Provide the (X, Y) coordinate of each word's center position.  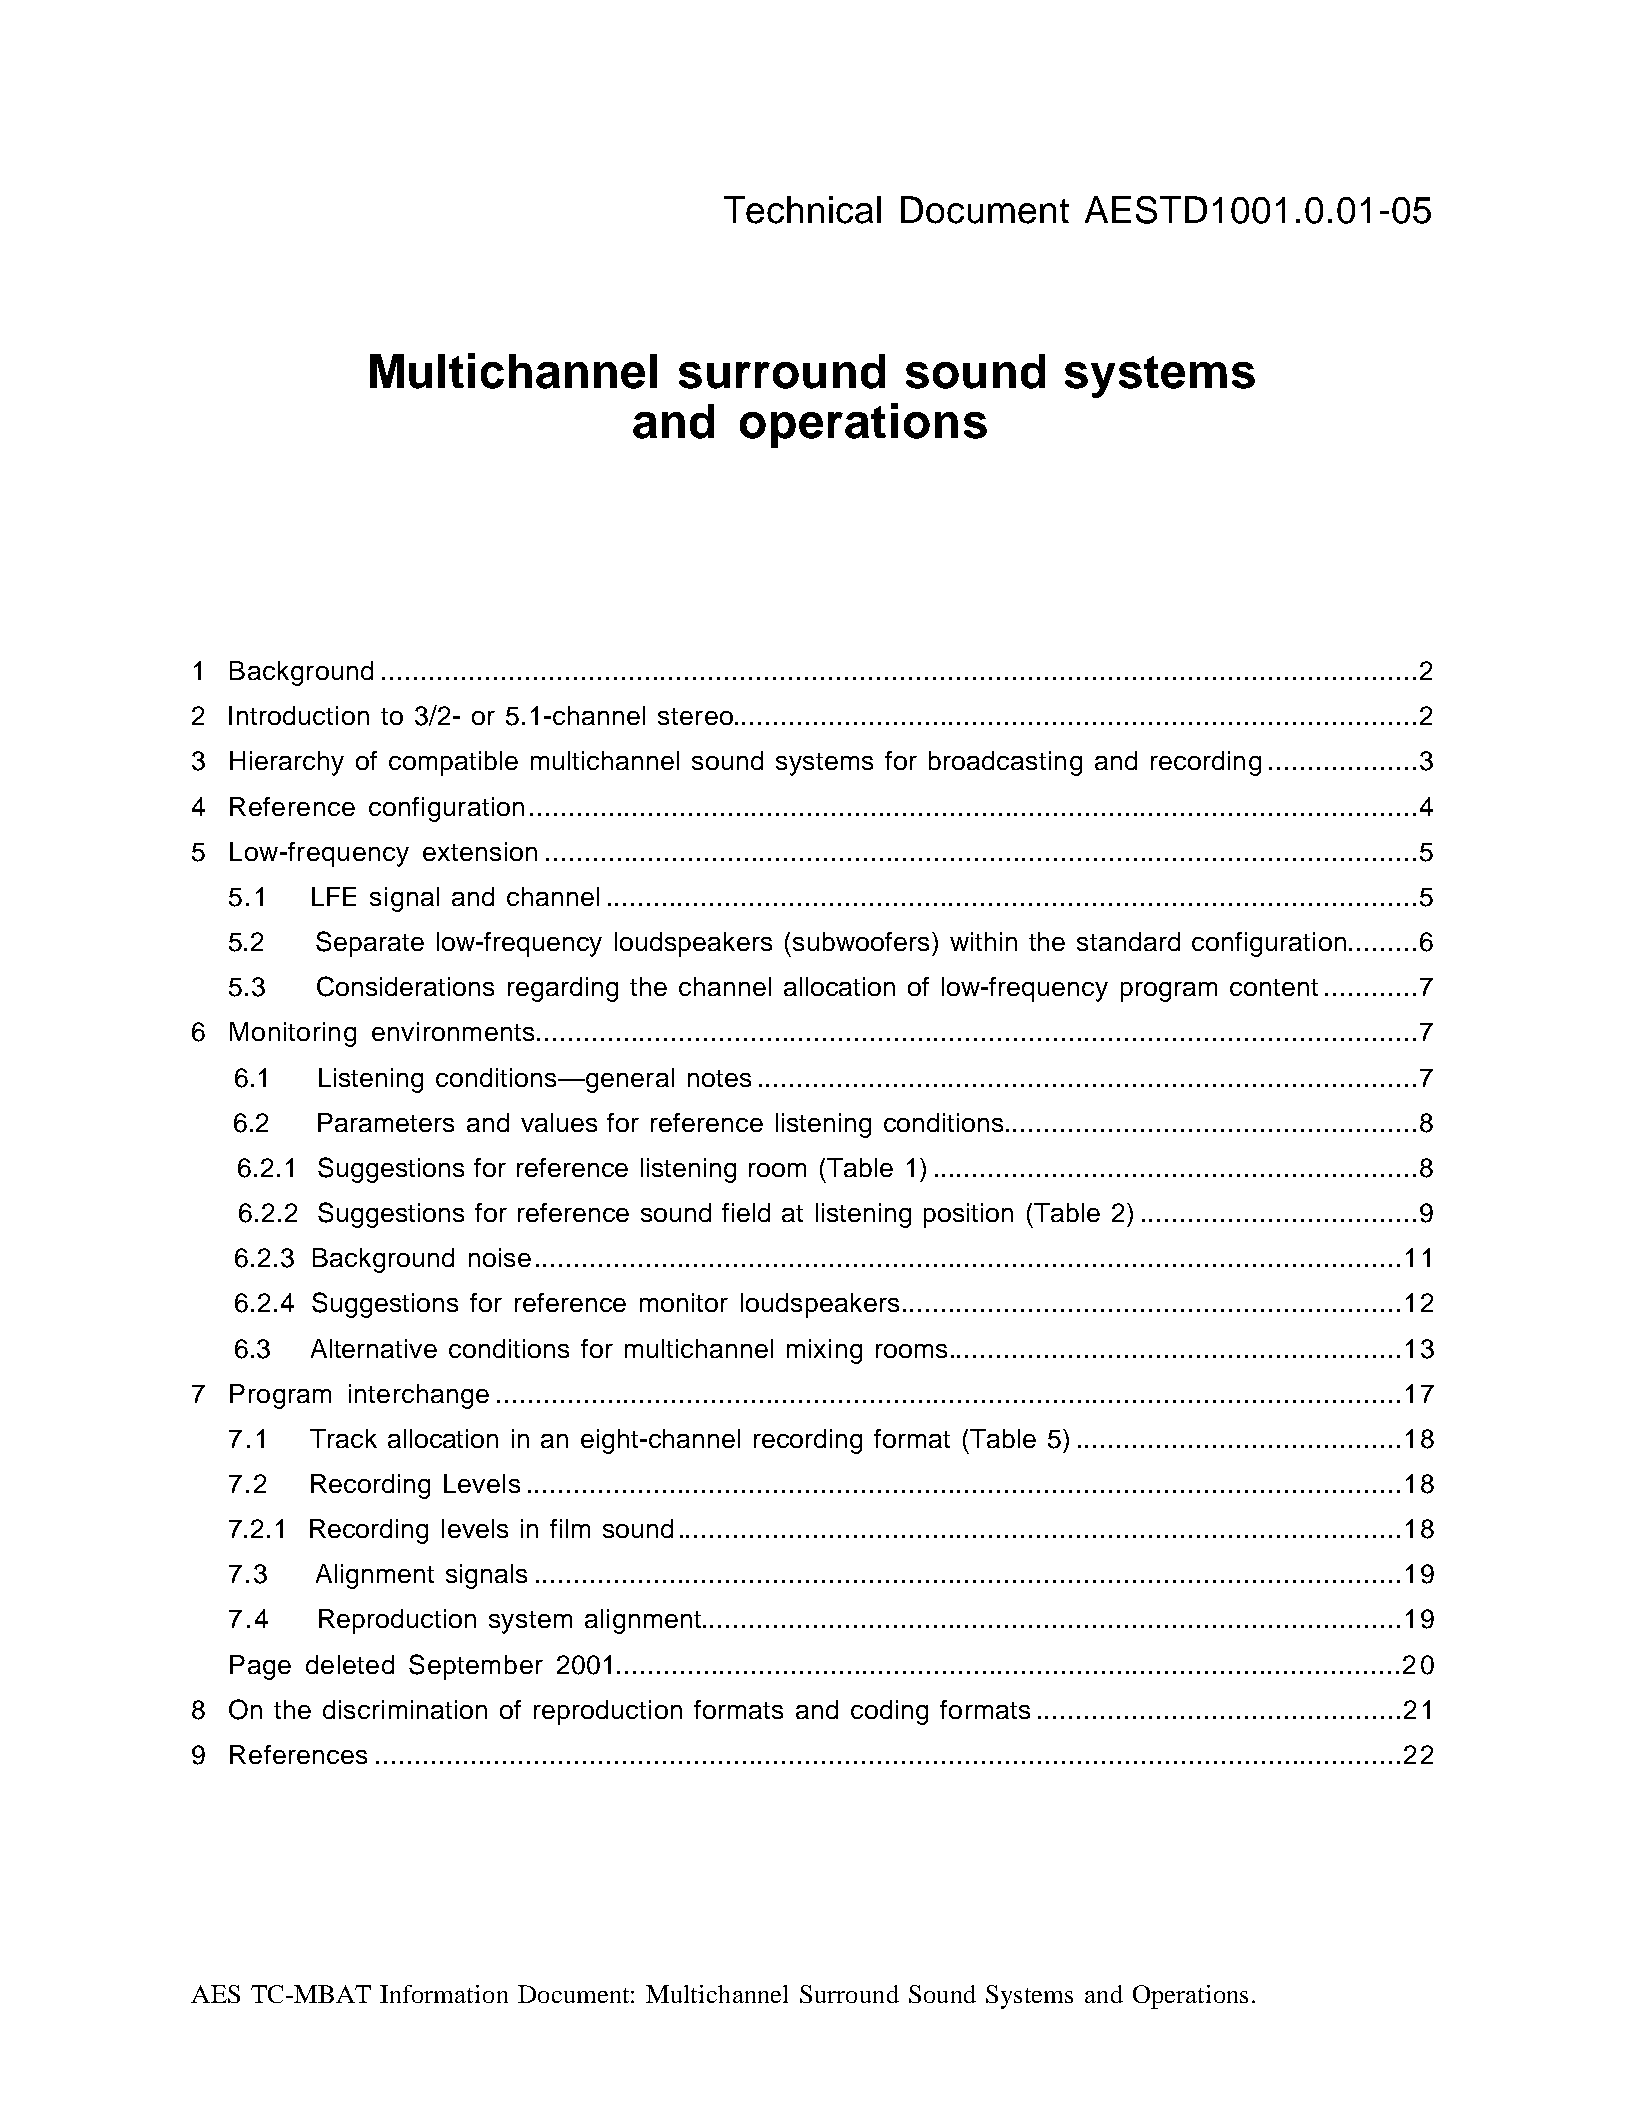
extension (480, 851)
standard (1128, 941)
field (746, 1212)
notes (719, 1078)
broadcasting (1005, 763)
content (1274, 987)
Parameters (386, 1122)
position (968, 1215)
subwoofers (863, 941)
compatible (453, 763)
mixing (824, 1351)
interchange (419, 1396)
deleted (350, 1664)
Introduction (299, 715)
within (983, 941)
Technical (802, 210)
